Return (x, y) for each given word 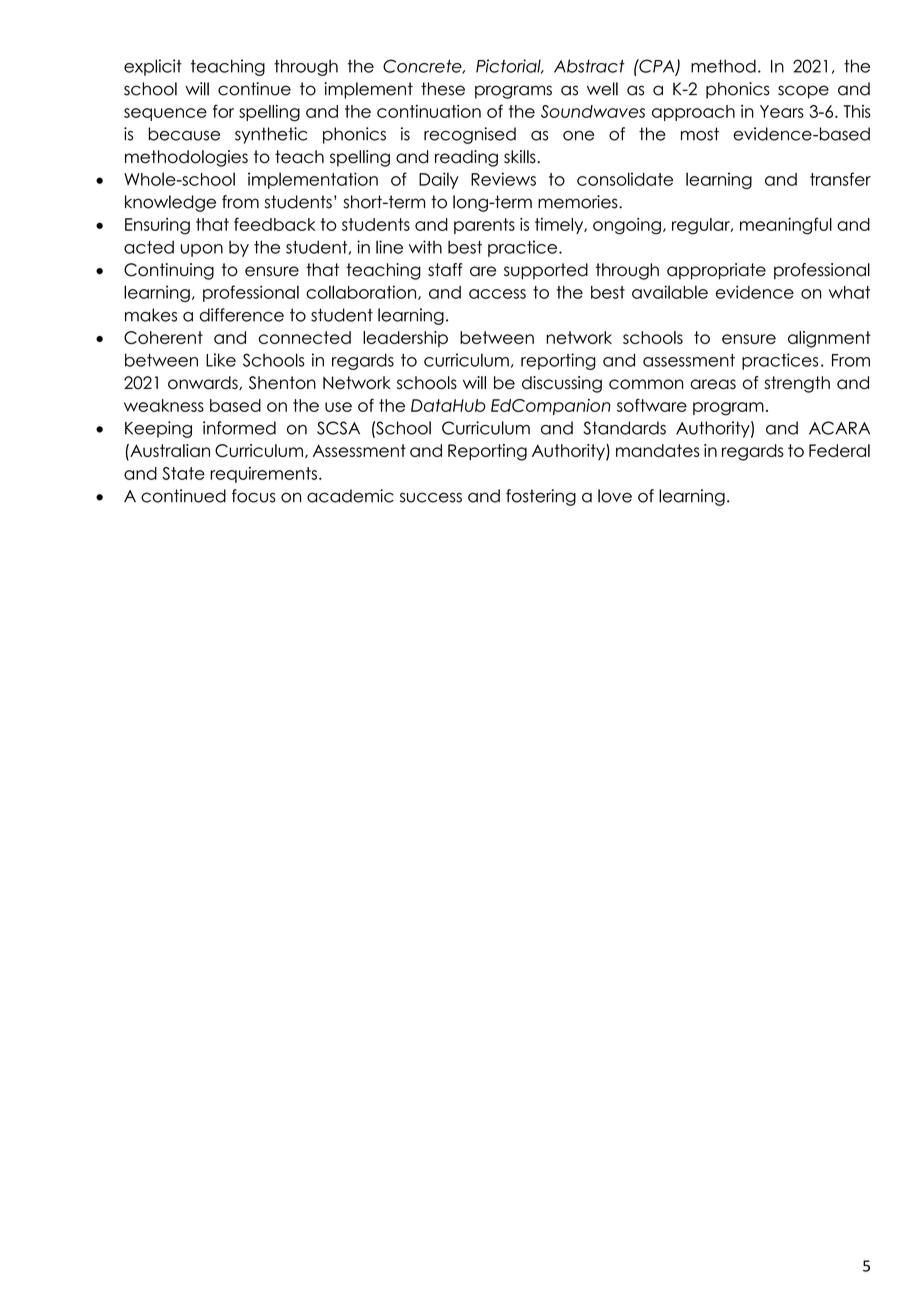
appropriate (716, 271)
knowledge (170, 203)
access (497, 294)
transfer (840, 179)
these (443, 89)
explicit (153, 67)
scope (803, 92)
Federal (839, 450)
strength (797, 384)
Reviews (503, 179)
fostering (541, 497)
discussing (562, 384)
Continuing (169, 271)
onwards (204, 383)
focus (254, 496)
